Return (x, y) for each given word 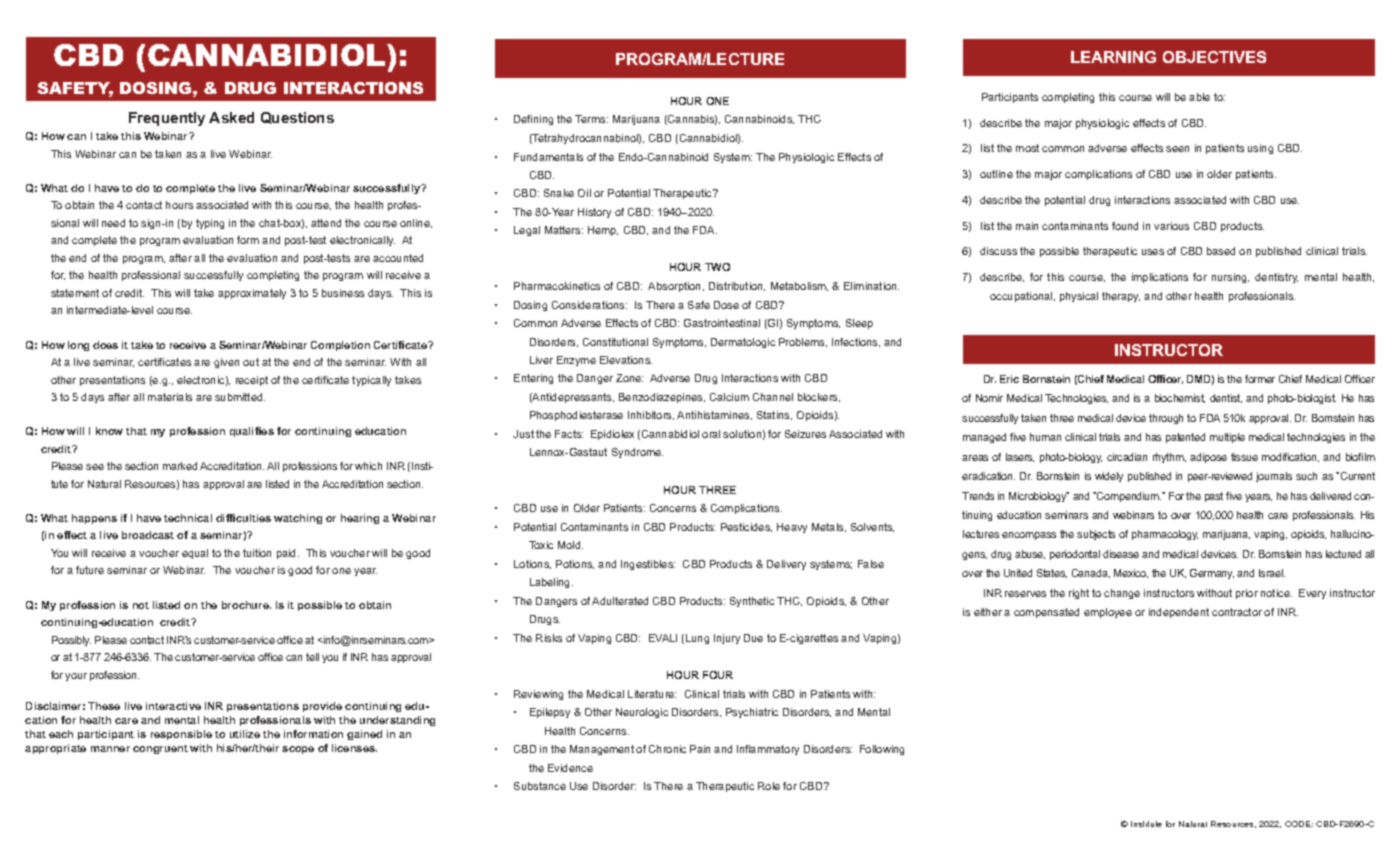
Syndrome (637, 453)
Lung (697, 639)
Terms (591, 119)
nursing (1230, 278)
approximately (252, 294)
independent (1179, 613)
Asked (231, 117)
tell (312, 657)
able (1199, 97)
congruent (160, 749)
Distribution (737, 286)
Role (769, 786)
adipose (1208, 458)
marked (180, 466)
